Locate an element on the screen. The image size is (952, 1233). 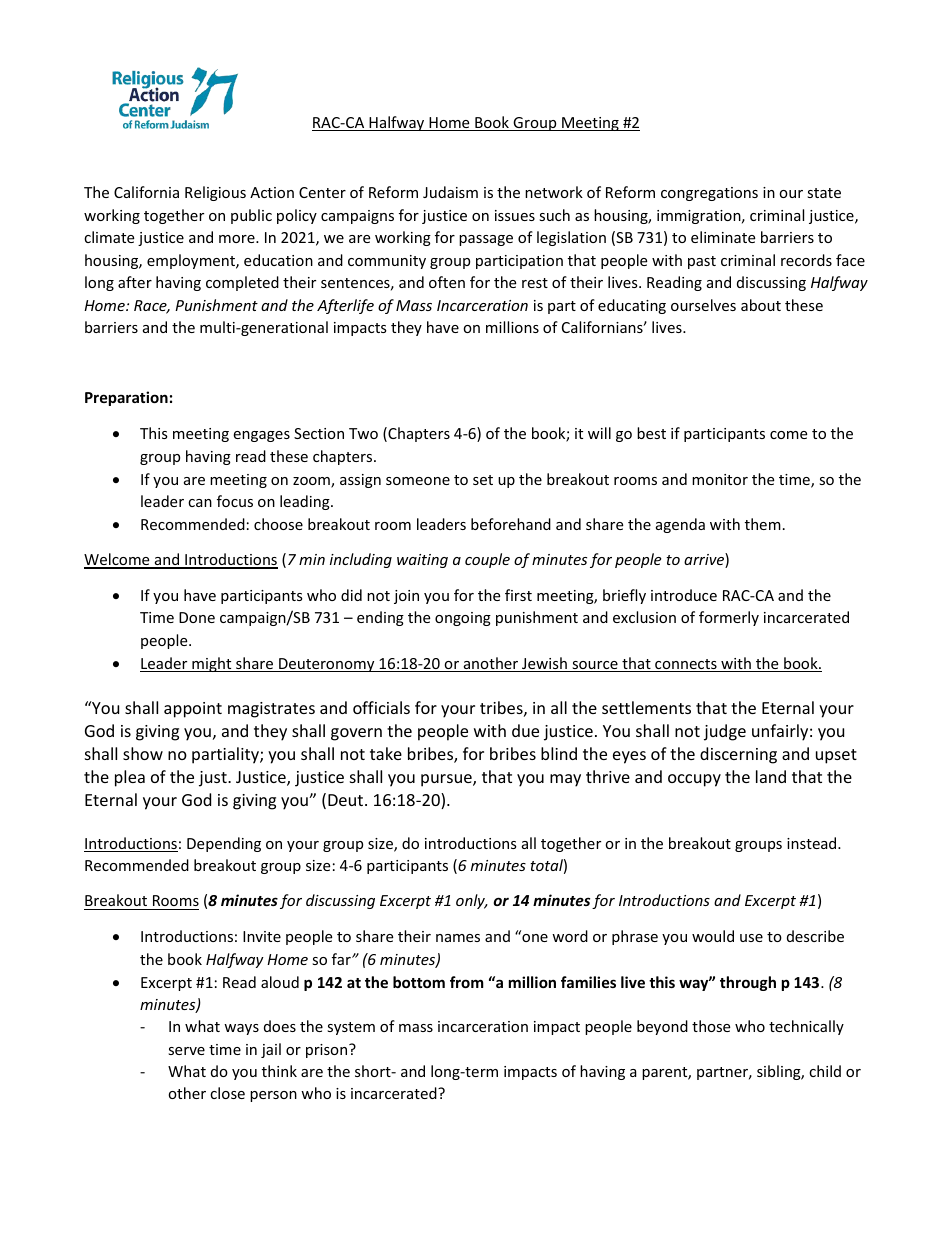
public is located at coordinates (251, 216).
